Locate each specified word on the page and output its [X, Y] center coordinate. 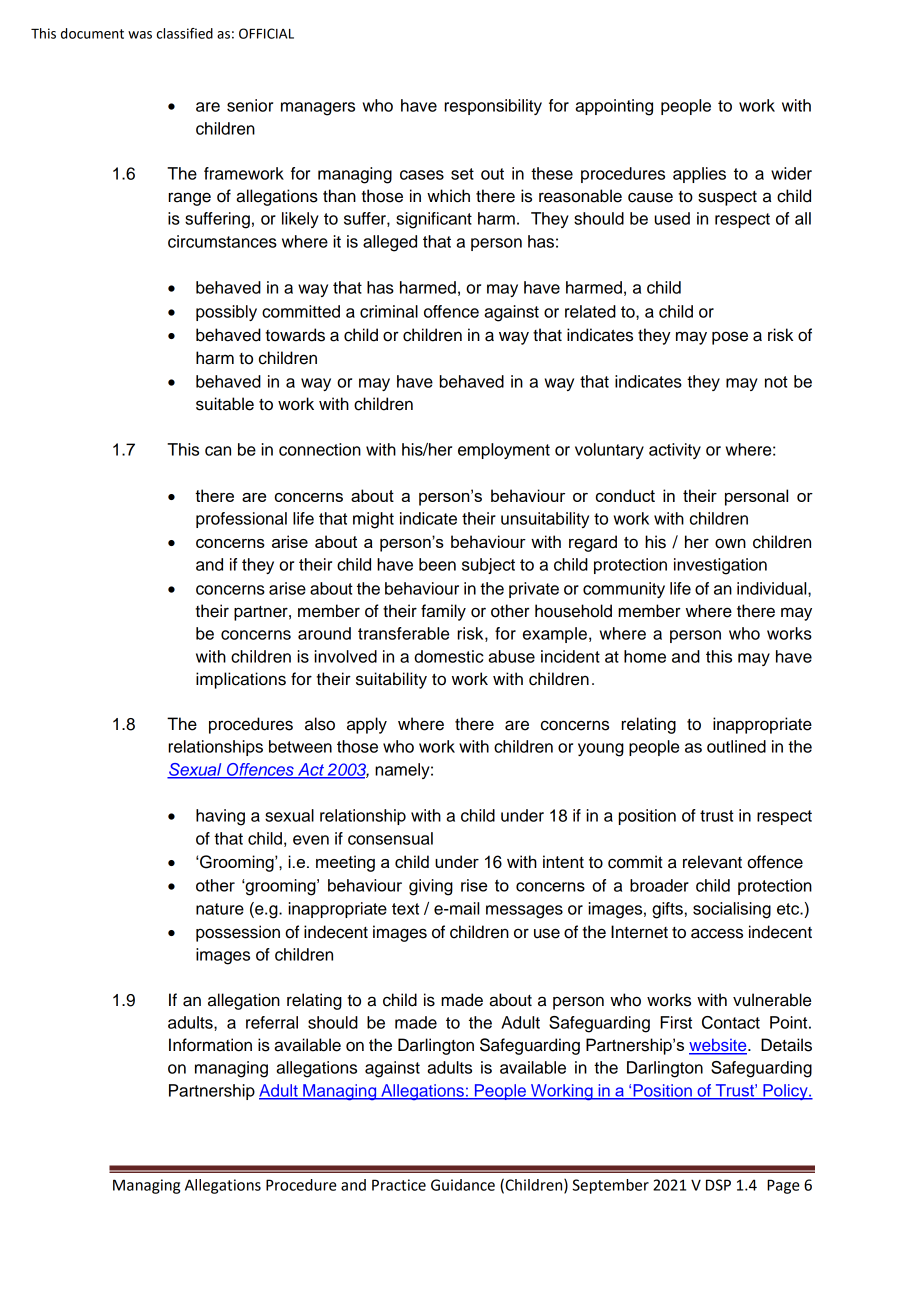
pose [730, 338]
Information [210, 1045]
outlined [736, 746]
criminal [389, 311]
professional [241, 520]
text [405, 909]
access [717, 933]
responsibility [493, 107]
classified [185, 33]
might [373, 520]
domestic [449, 656]
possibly [226, 313]
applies [699, 175]
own [730, 543]
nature [220, 909]
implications [241, 680]
